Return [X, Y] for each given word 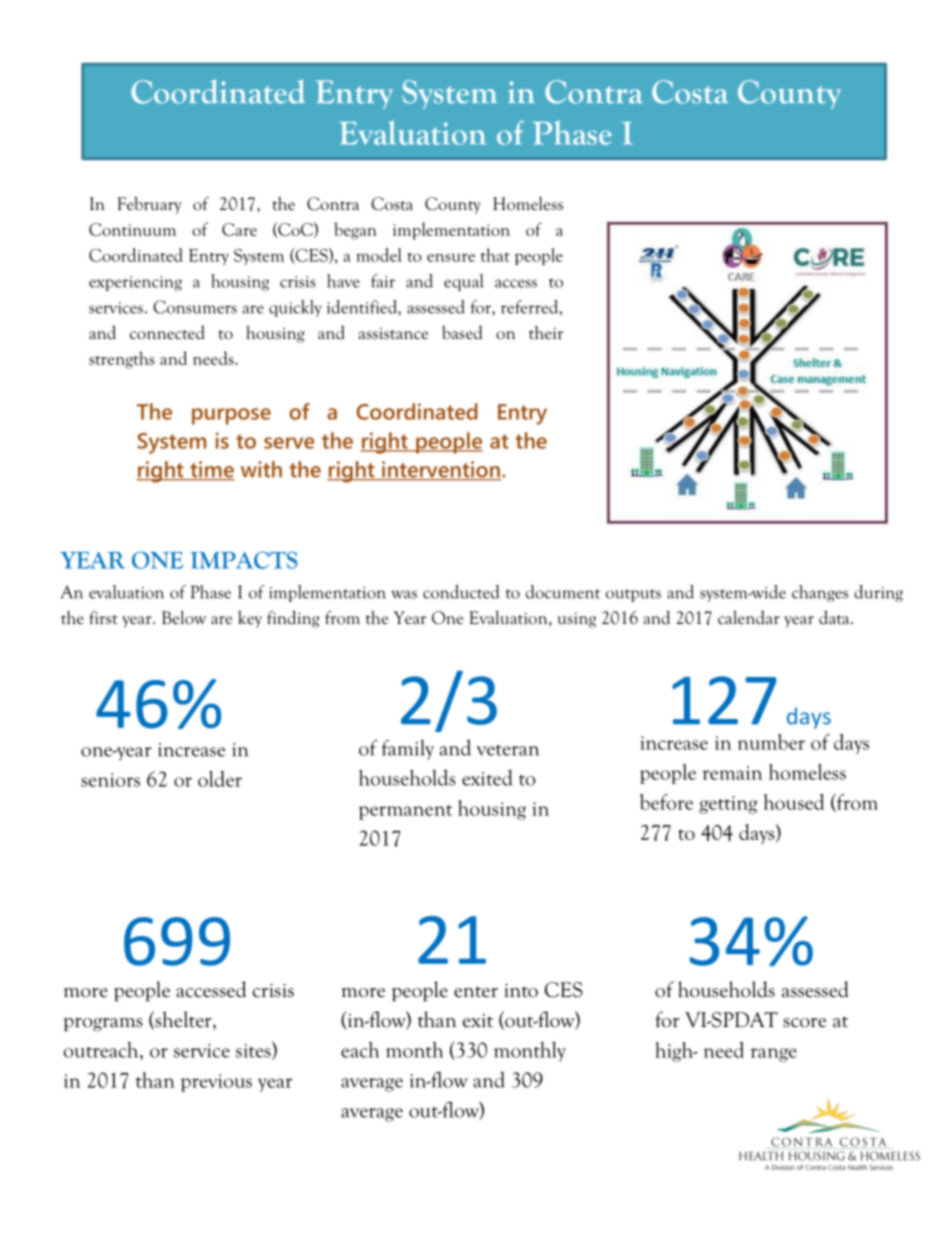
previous [216, 1083]
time [211, 470]
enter [476, 992]
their [546, 333]
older [220, 779]
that [495, 255]
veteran [508, 750]
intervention [440, 470]
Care [239, 229]
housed [794, 802]
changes [820, 593]
